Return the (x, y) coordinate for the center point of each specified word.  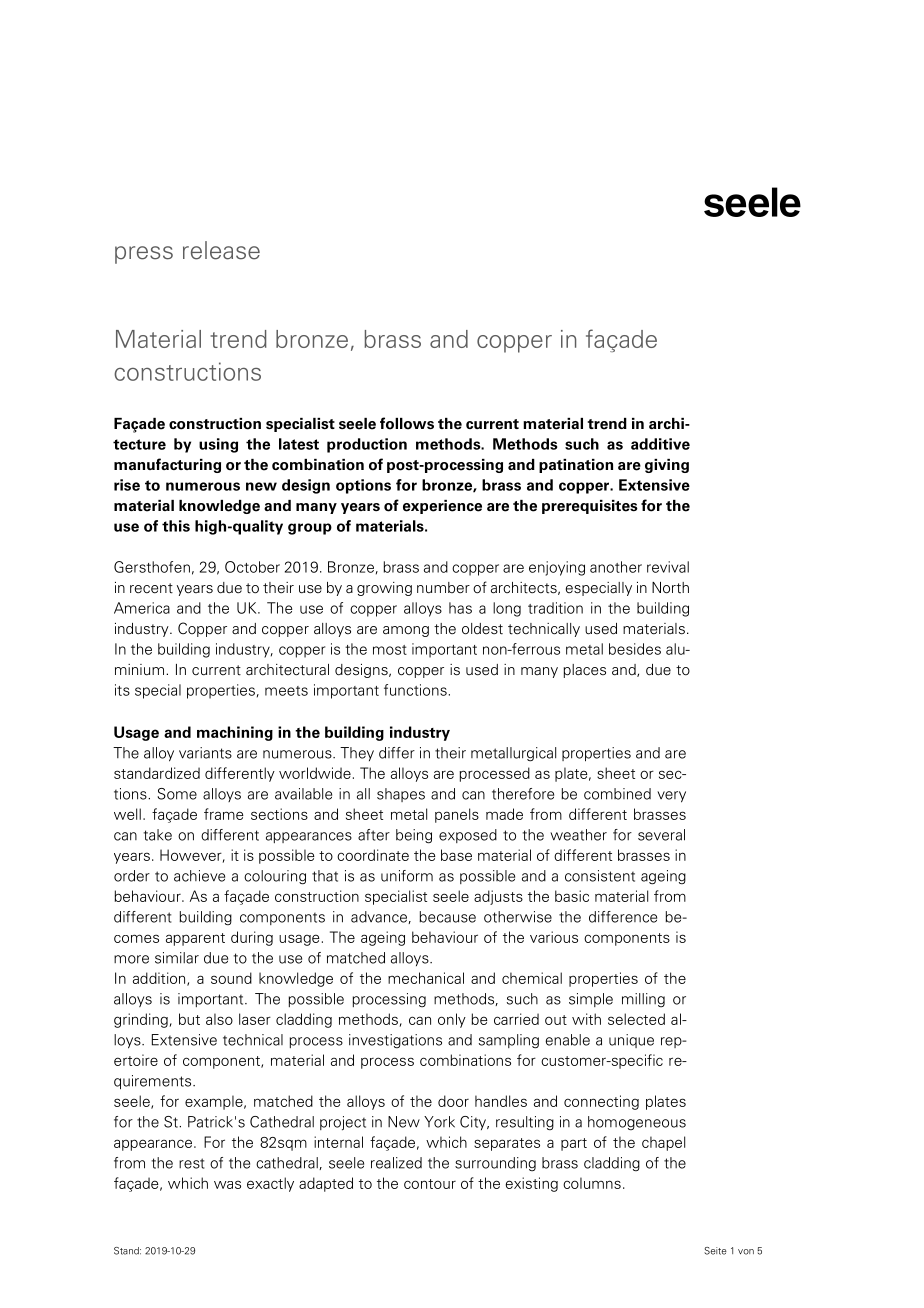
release (221, 250)
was (227, 1184)
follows (407, 423)
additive (660, 444)
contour (430, 1184)
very (671, 797)
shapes (401, 795)
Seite (715, 1251)
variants (205, 753)
